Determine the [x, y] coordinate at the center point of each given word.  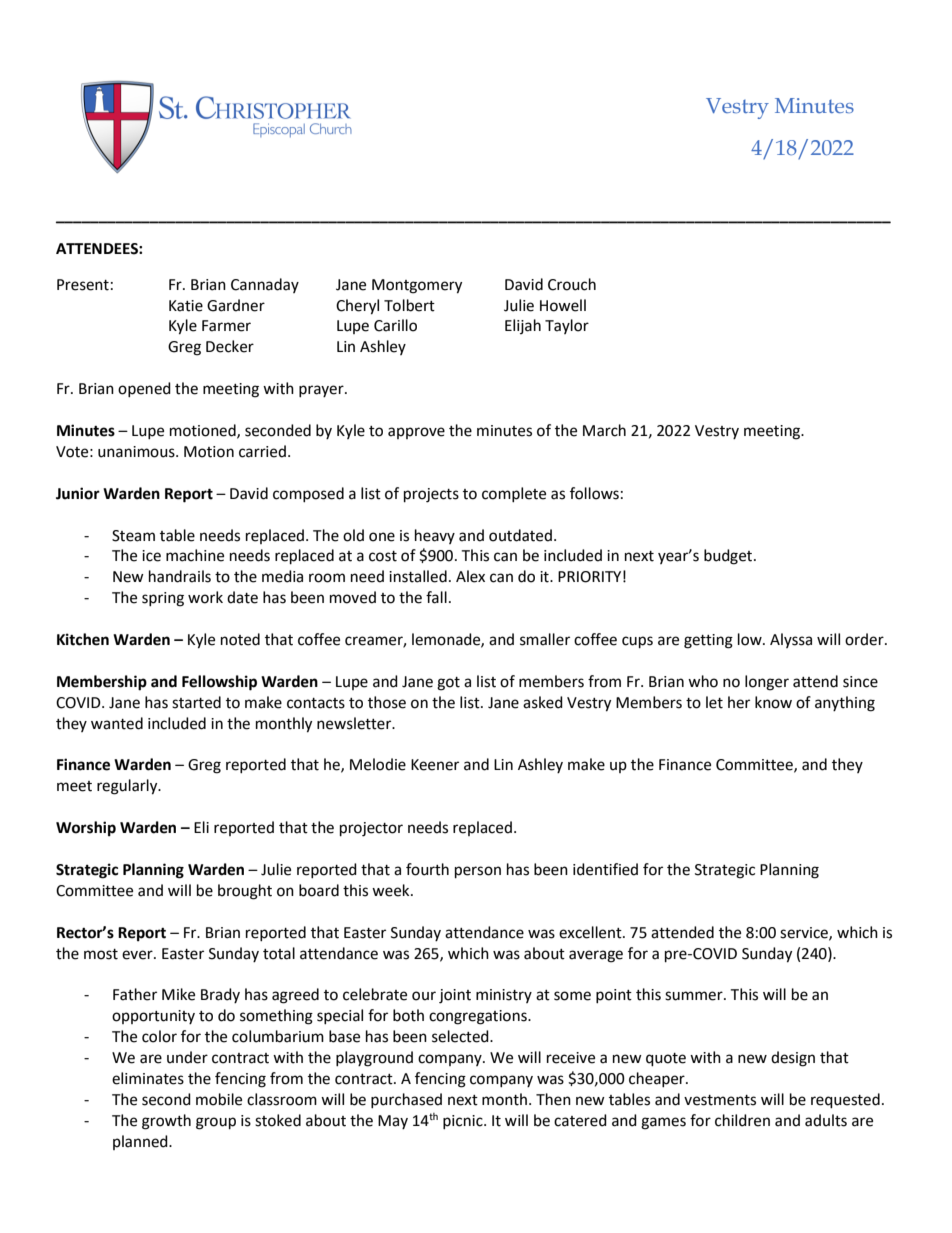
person [478, 872]
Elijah [523, 326]
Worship [86, 829]
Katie [186, 306]
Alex [470, 576]
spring [163, 599]
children [742, 1120]
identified [605, 869]
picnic [464, 1122]
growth [166, 1122]
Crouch [572, 284]
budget [729, 557]
